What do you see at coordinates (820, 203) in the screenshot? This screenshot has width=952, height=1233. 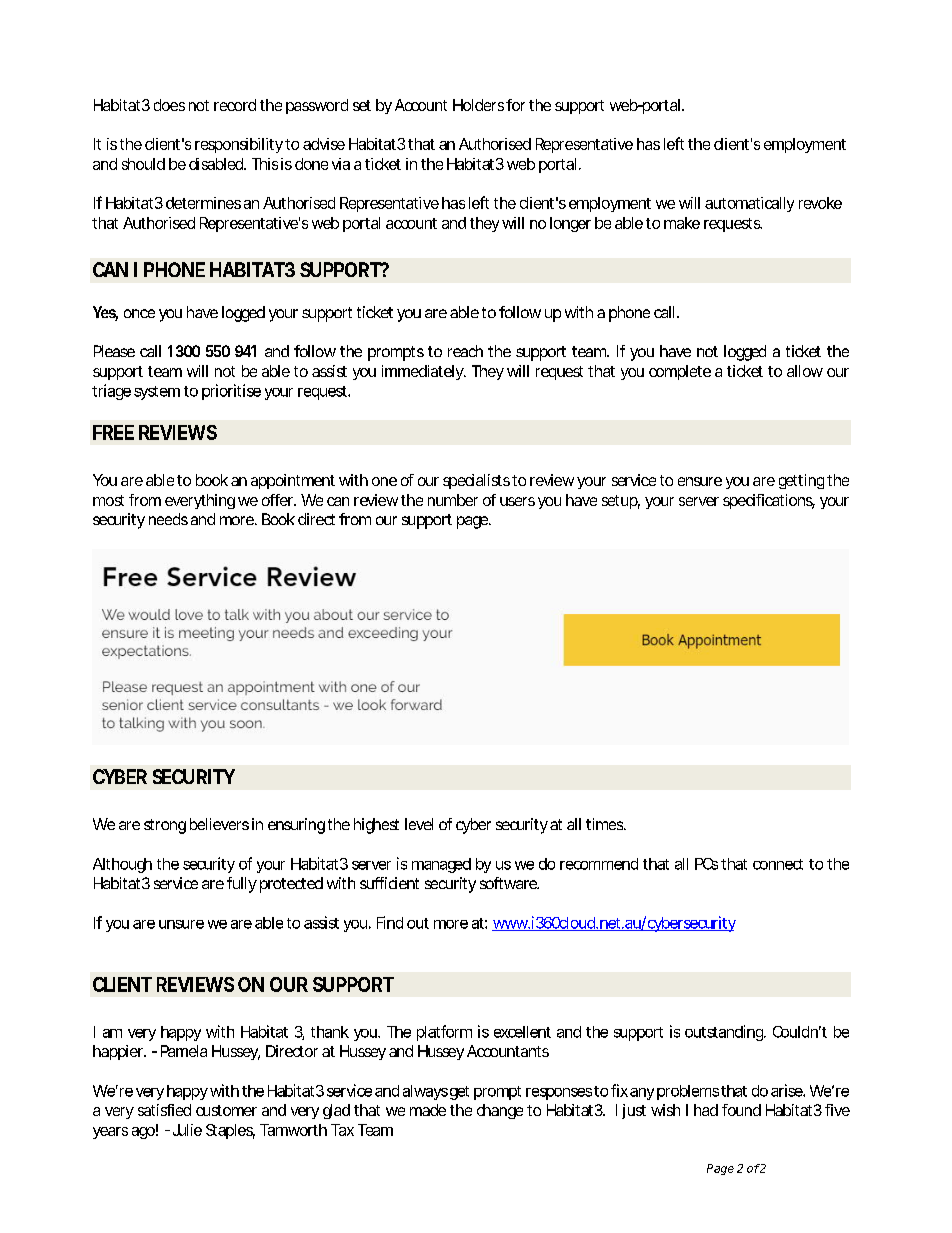 I see `revoke` at bounding box center [820, 203].
